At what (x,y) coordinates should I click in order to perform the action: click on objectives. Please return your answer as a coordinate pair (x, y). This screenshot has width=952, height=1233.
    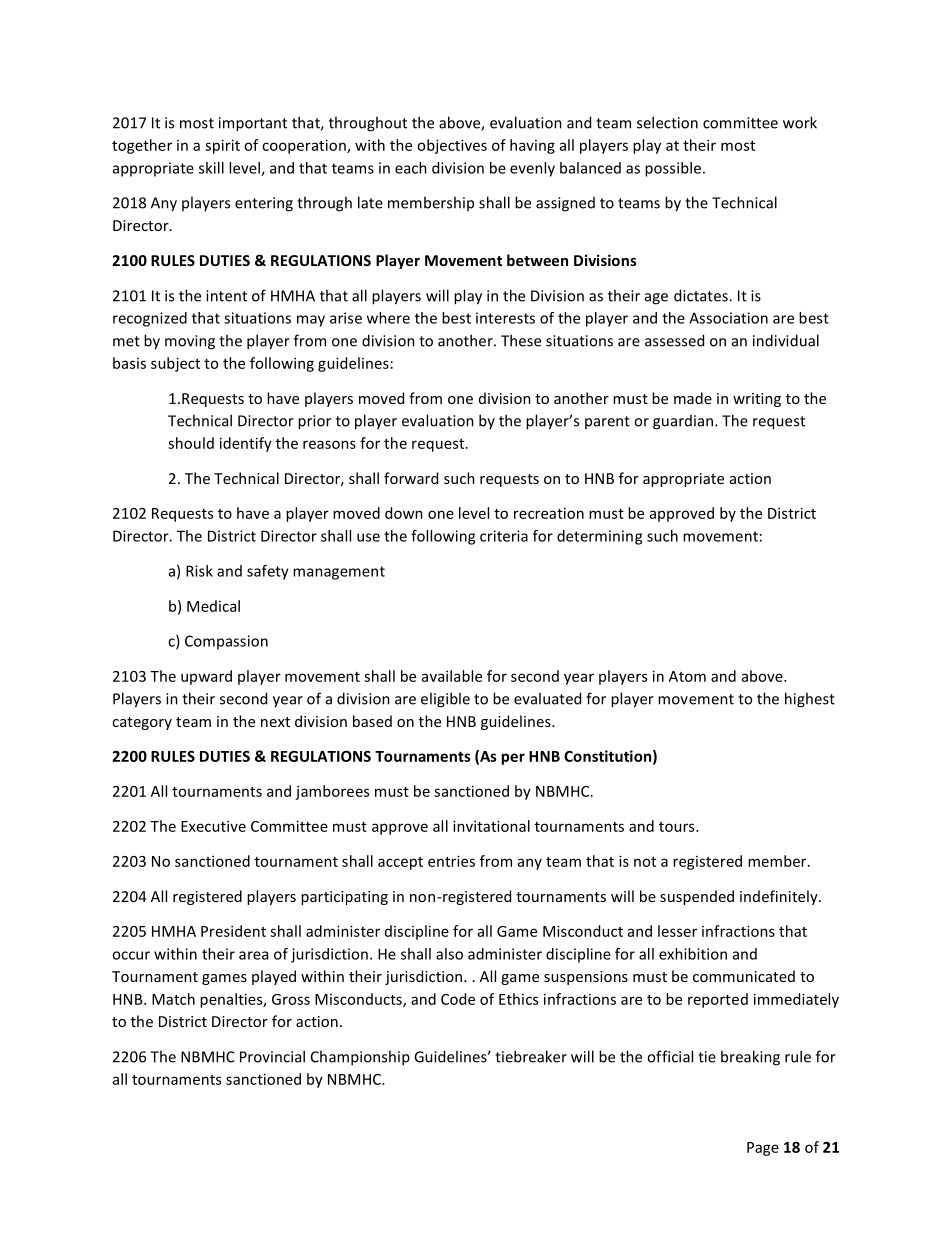
    Looking at the image, I should click on (452, 146).
